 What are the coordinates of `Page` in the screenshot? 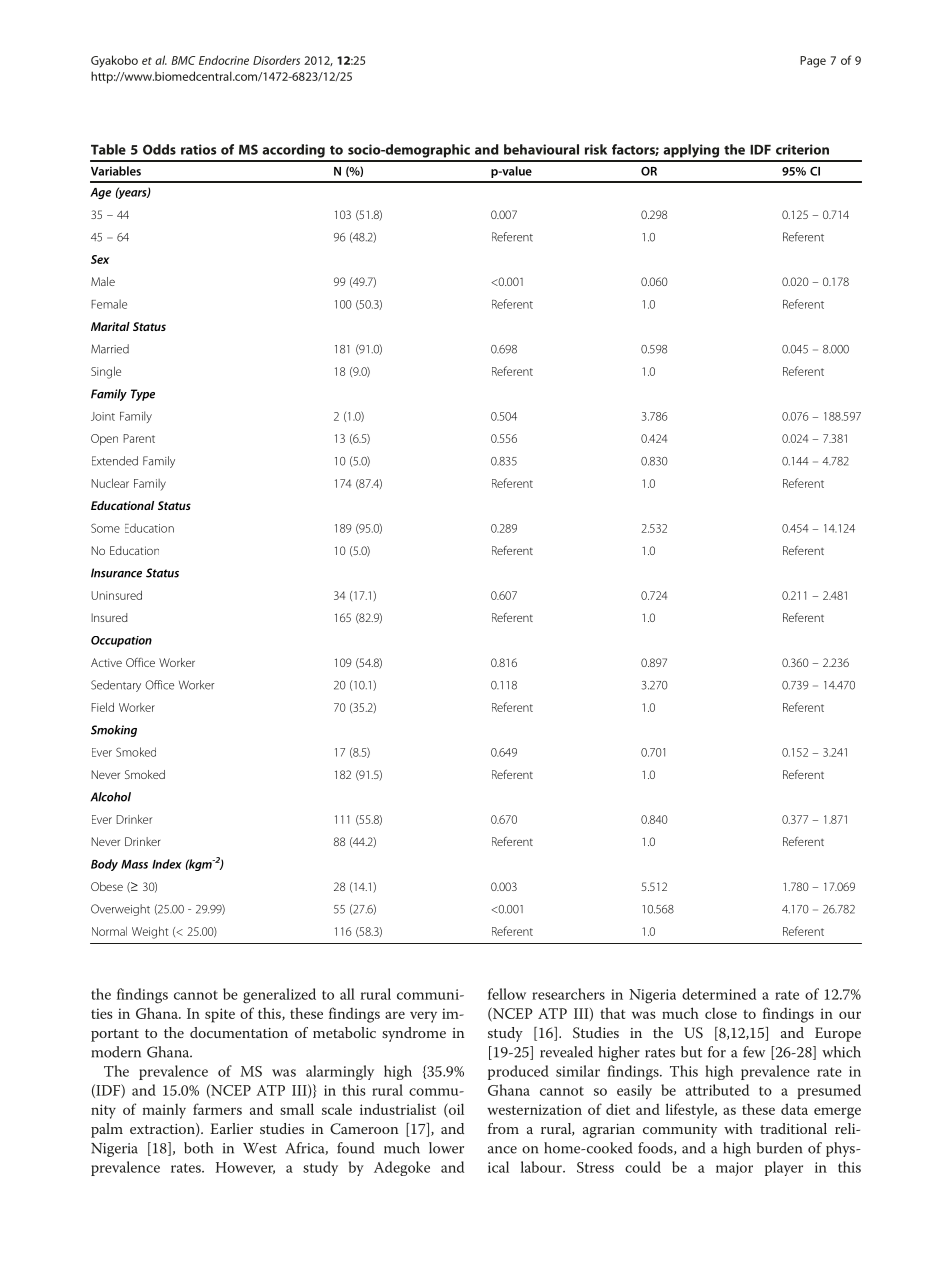 It's located at (813, 62).
